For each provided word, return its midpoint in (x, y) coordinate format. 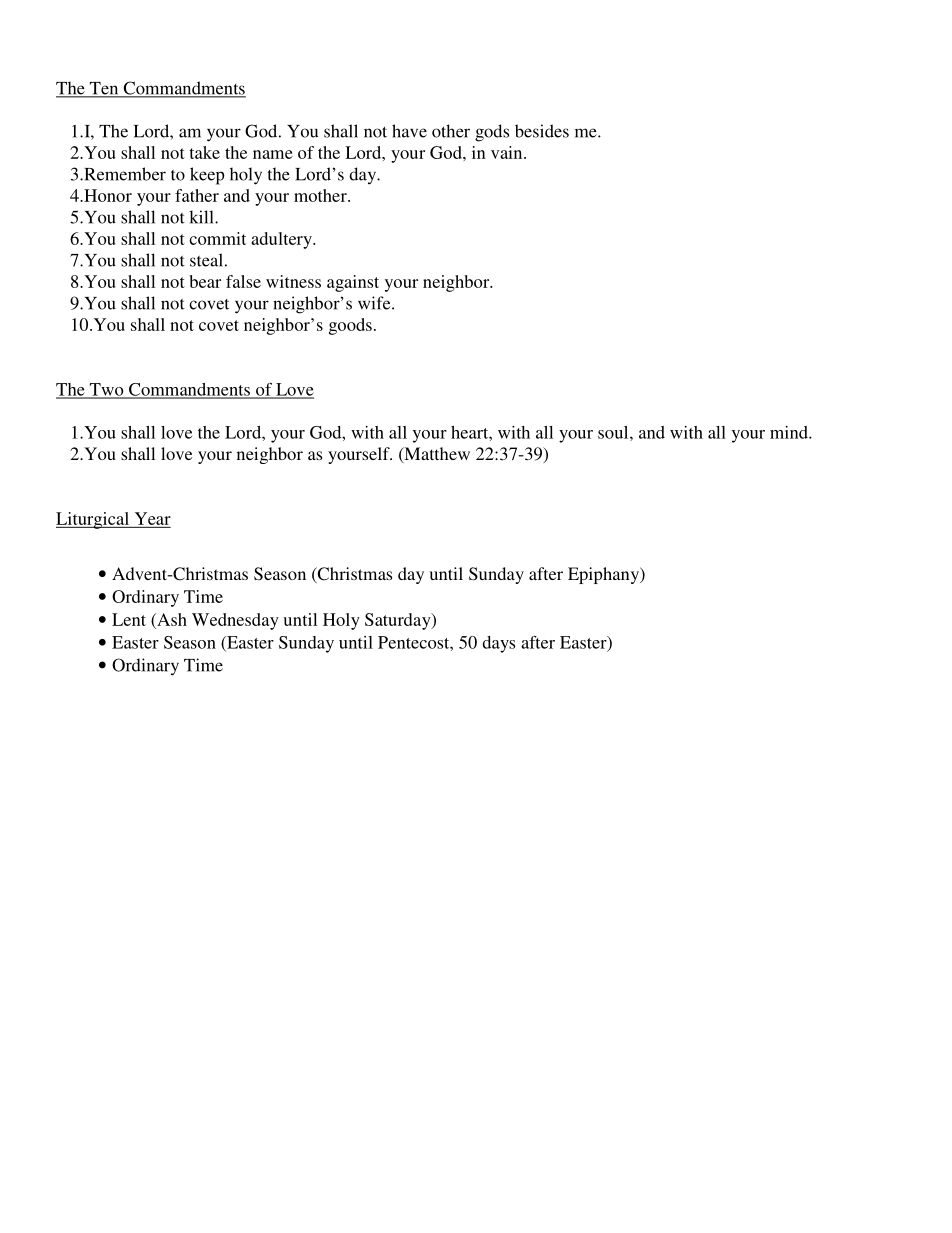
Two (106, 390)
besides (542, 131)
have (409, 131)
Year (153, 518)
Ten (104, 89)
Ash (171, 619)
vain (508, 152)
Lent (129, 619)
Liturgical (94, 520)
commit (217, 238)
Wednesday (235, 621)
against (353, 283)
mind (790, 432)
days (498, 644)
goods (350, 326)
